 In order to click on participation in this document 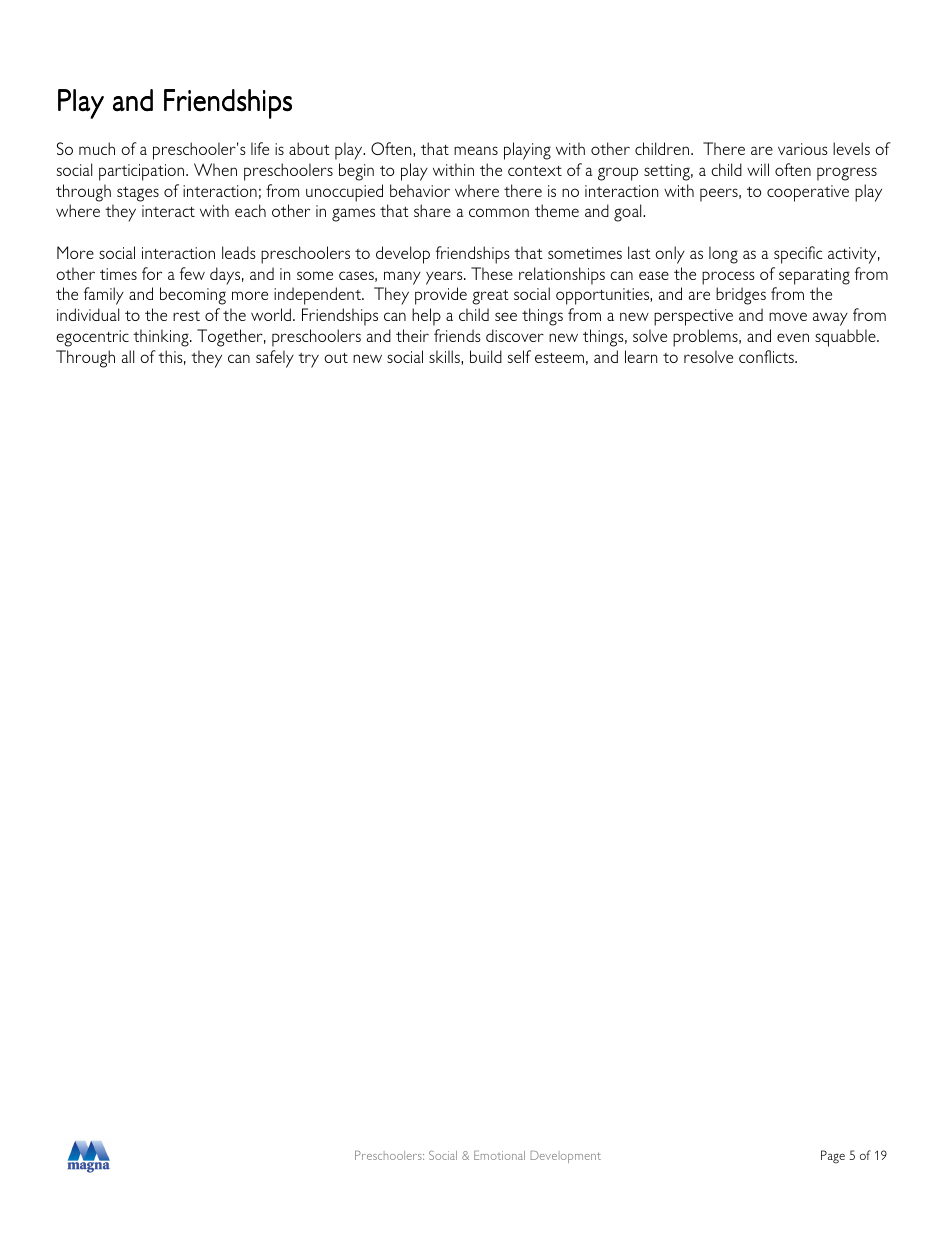, I will do `click(143, 172)`.
